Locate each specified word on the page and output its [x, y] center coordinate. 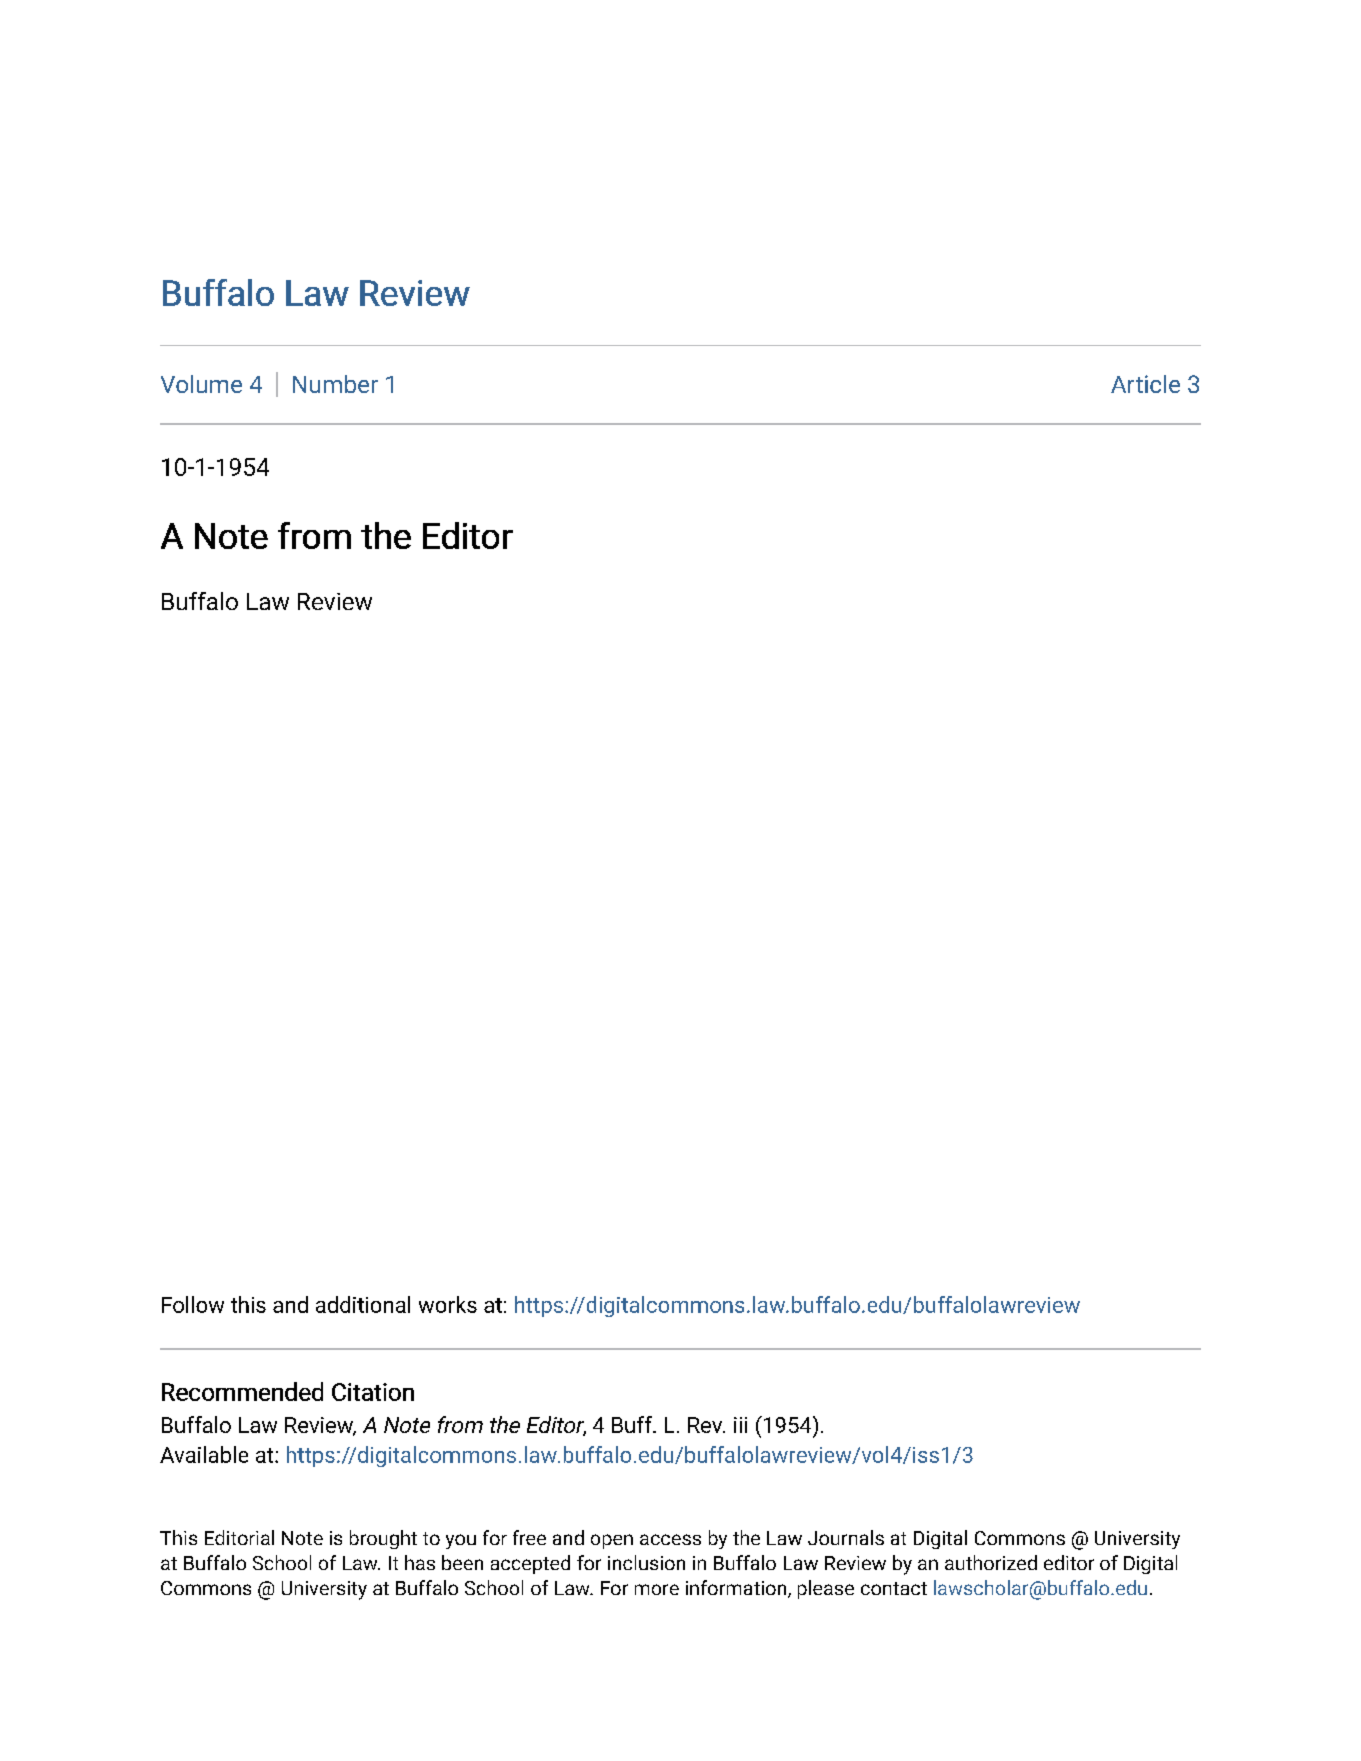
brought [383, 1539]
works [448, 1304]
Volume [201, 384]
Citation [373, 1392]
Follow [193, 1304]
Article [1145, 384]
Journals [846, 1537]
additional [363, 1304]
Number [335, 384]
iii [740, 1425]
